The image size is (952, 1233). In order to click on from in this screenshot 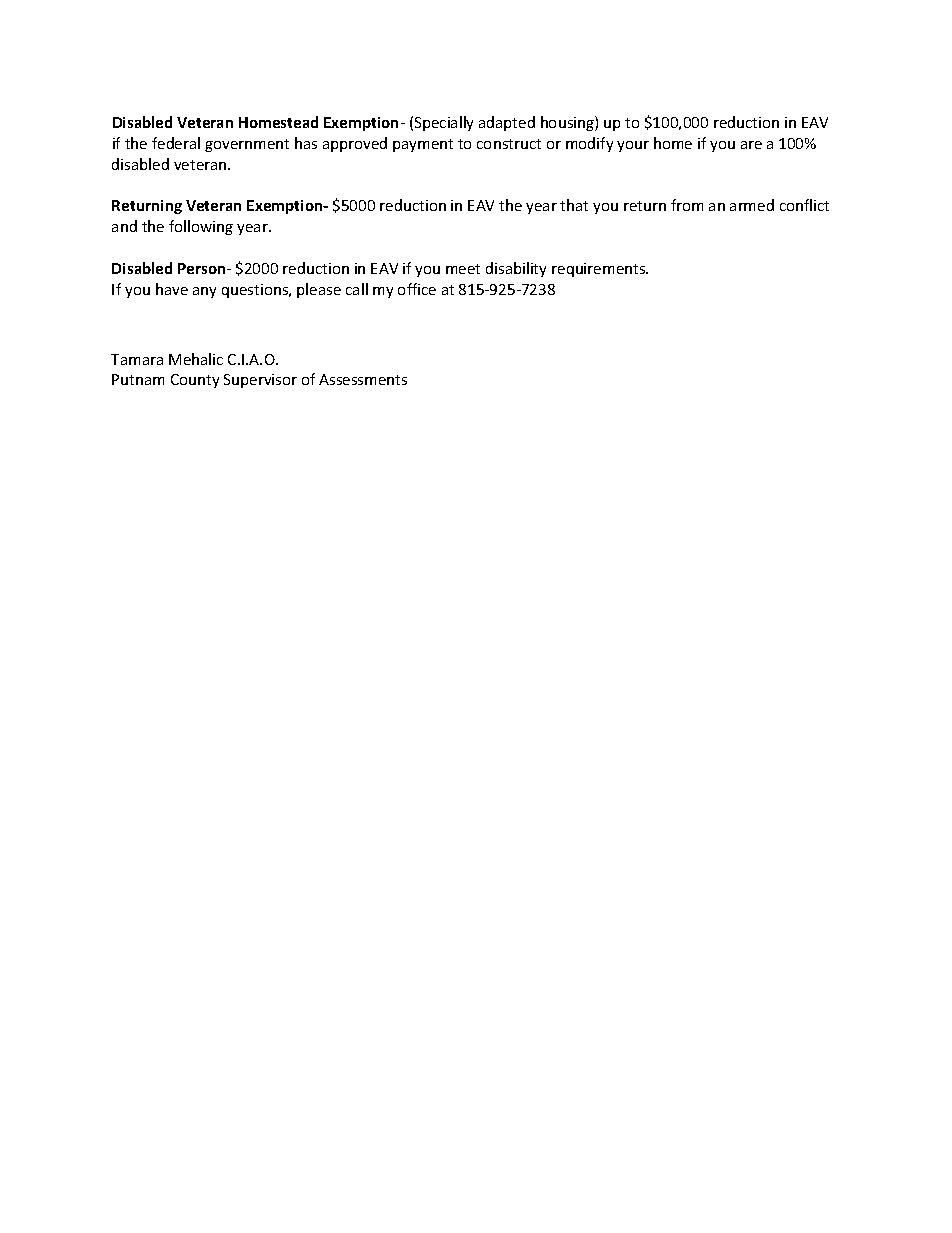, I will do `click(687, 205)`.
